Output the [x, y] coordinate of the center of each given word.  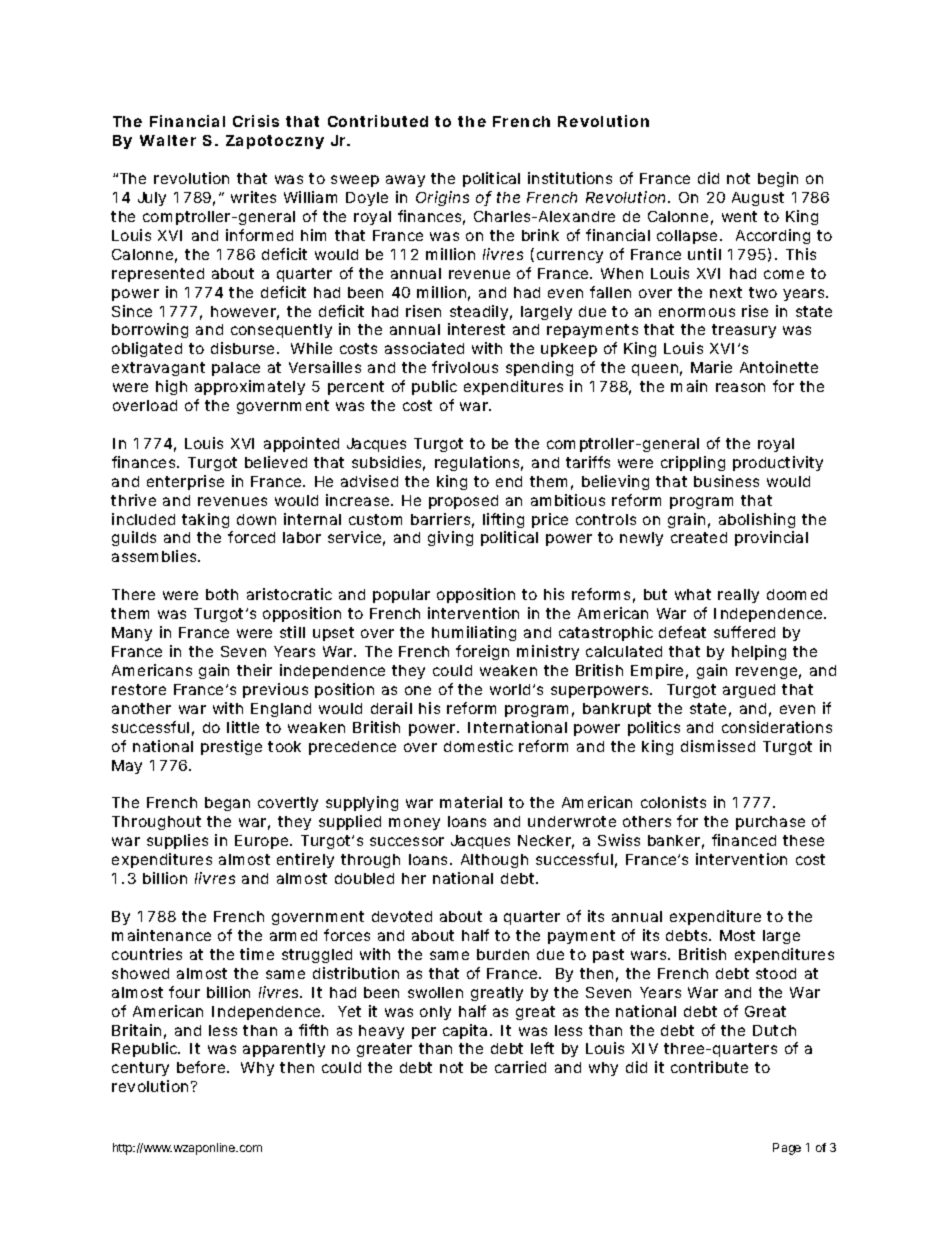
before [203, 1067]
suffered [744, 632]
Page [787, 1149]
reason [740, 387]
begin [778, 179]
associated [424, 348]
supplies [177, 841]
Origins [442, 198]
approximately [250, 387]
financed [744, 840]
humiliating [474, 633]
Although [494, 861]
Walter [168, 140]
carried [520, 1067]
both [222, 594]
